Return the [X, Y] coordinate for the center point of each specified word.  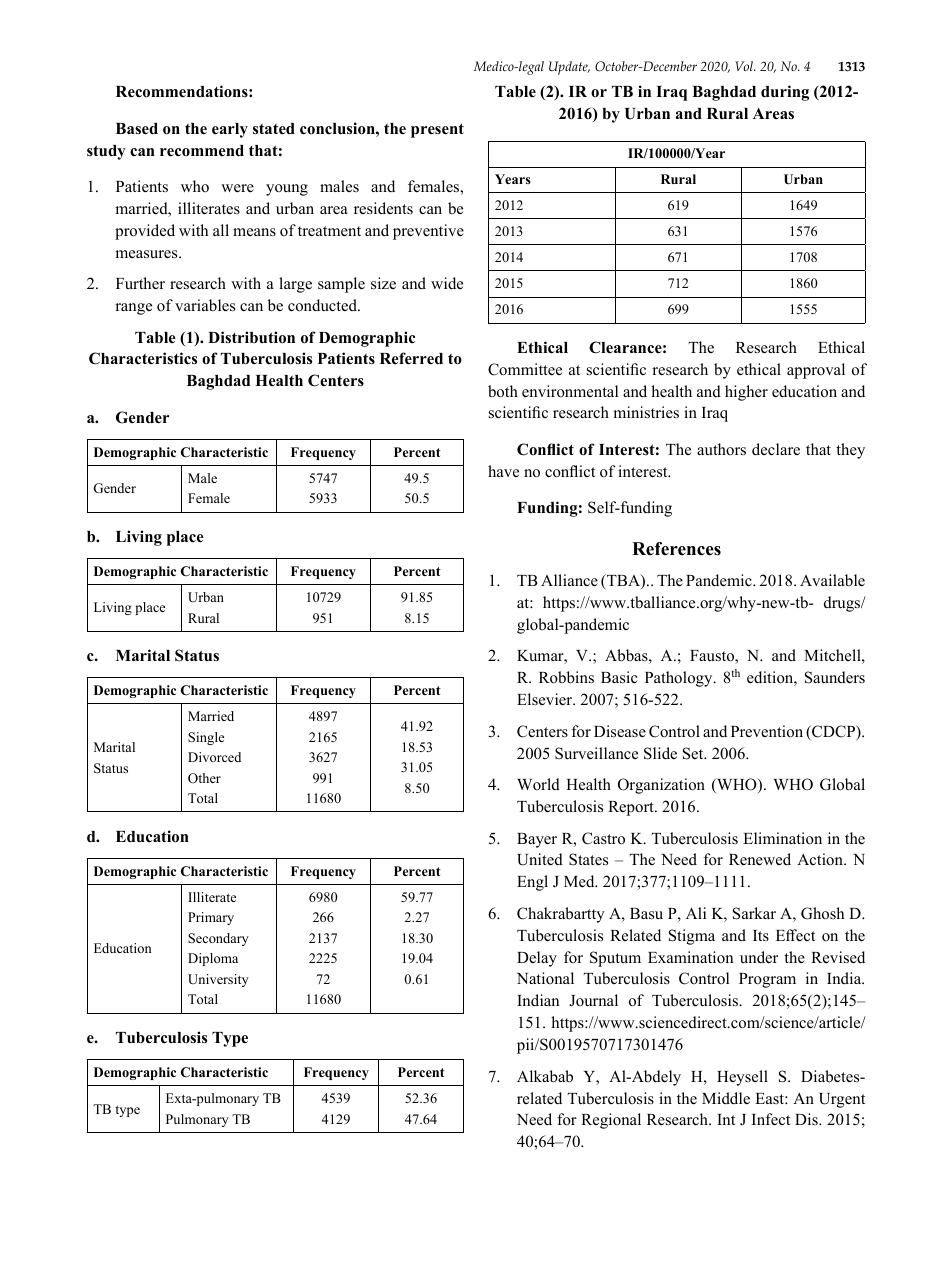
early [230, 130]
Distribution [251, 337]
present [437, 130]
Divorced [214, 757]
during [785, 93]
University [218, 980]
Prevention [767, 731]
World [538, 784]
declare [776, 449]
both [503, 391]
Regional [611, 1121]
